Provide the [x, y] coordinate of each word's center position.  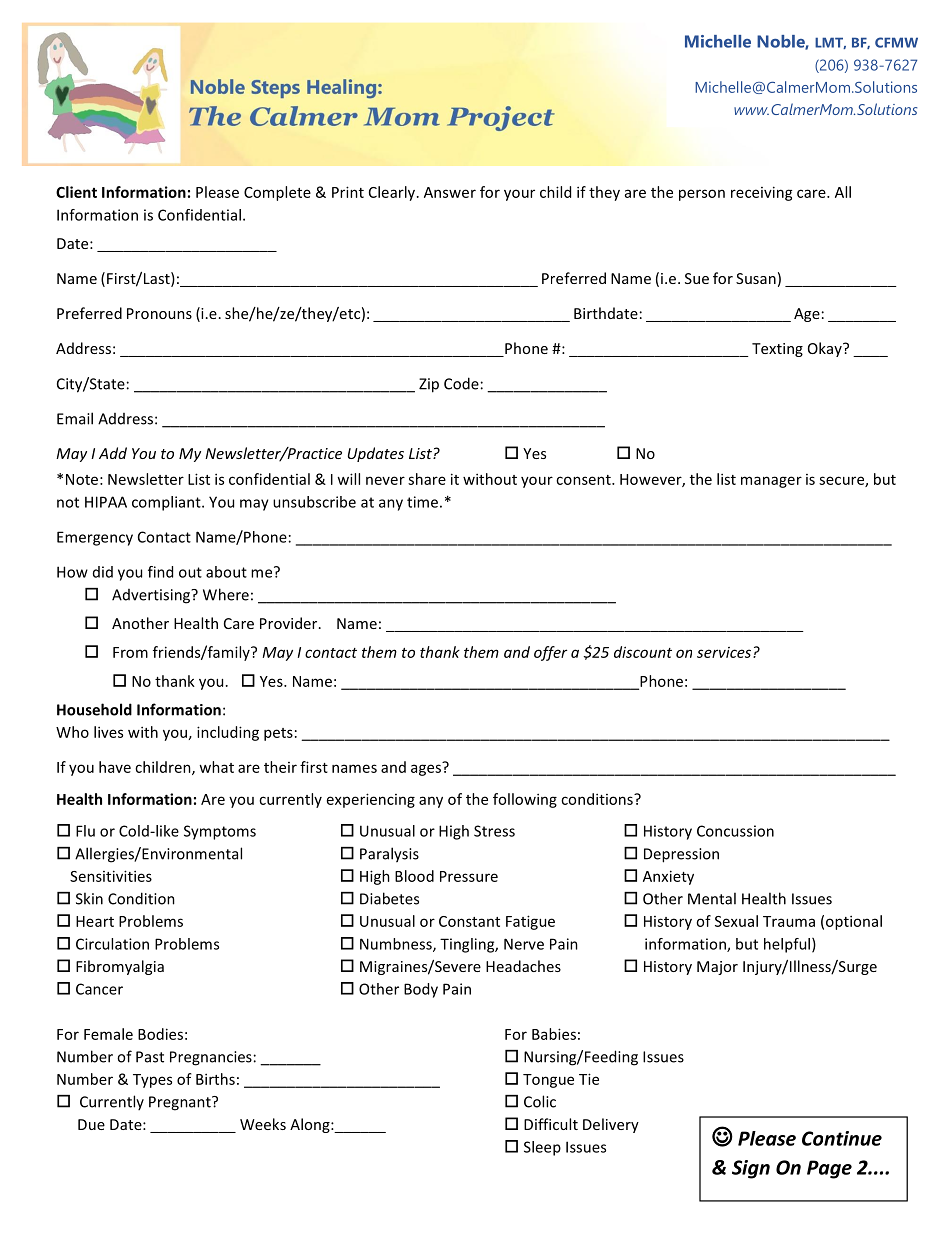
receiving [762, 193]
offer [550, 653]
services [724, 652]
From [130, 652]
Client [76, 192]
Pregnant [181, 1103]
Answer [450, 192]
